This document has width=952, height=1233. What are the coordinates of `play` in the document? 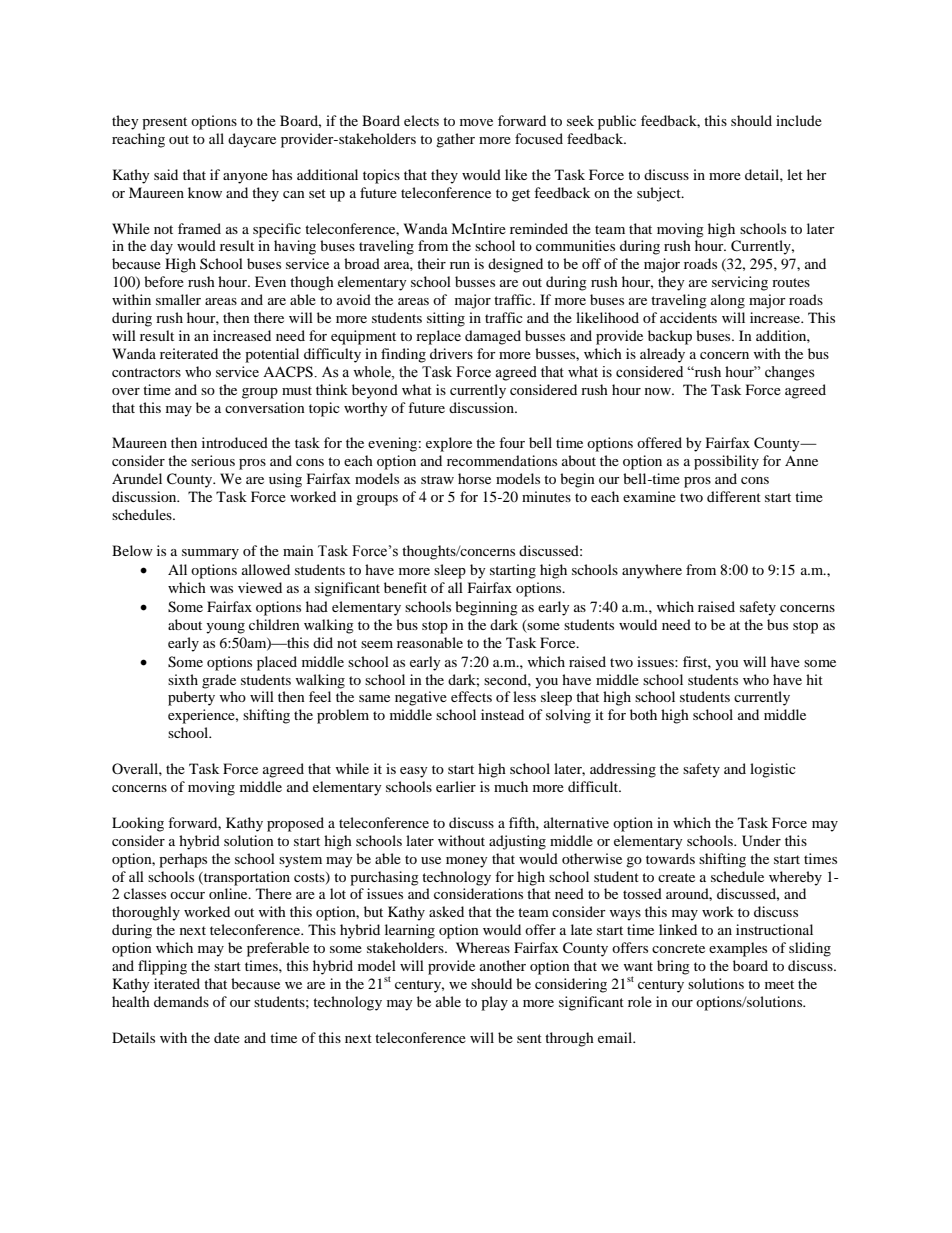 It's located at (494, 1003).
